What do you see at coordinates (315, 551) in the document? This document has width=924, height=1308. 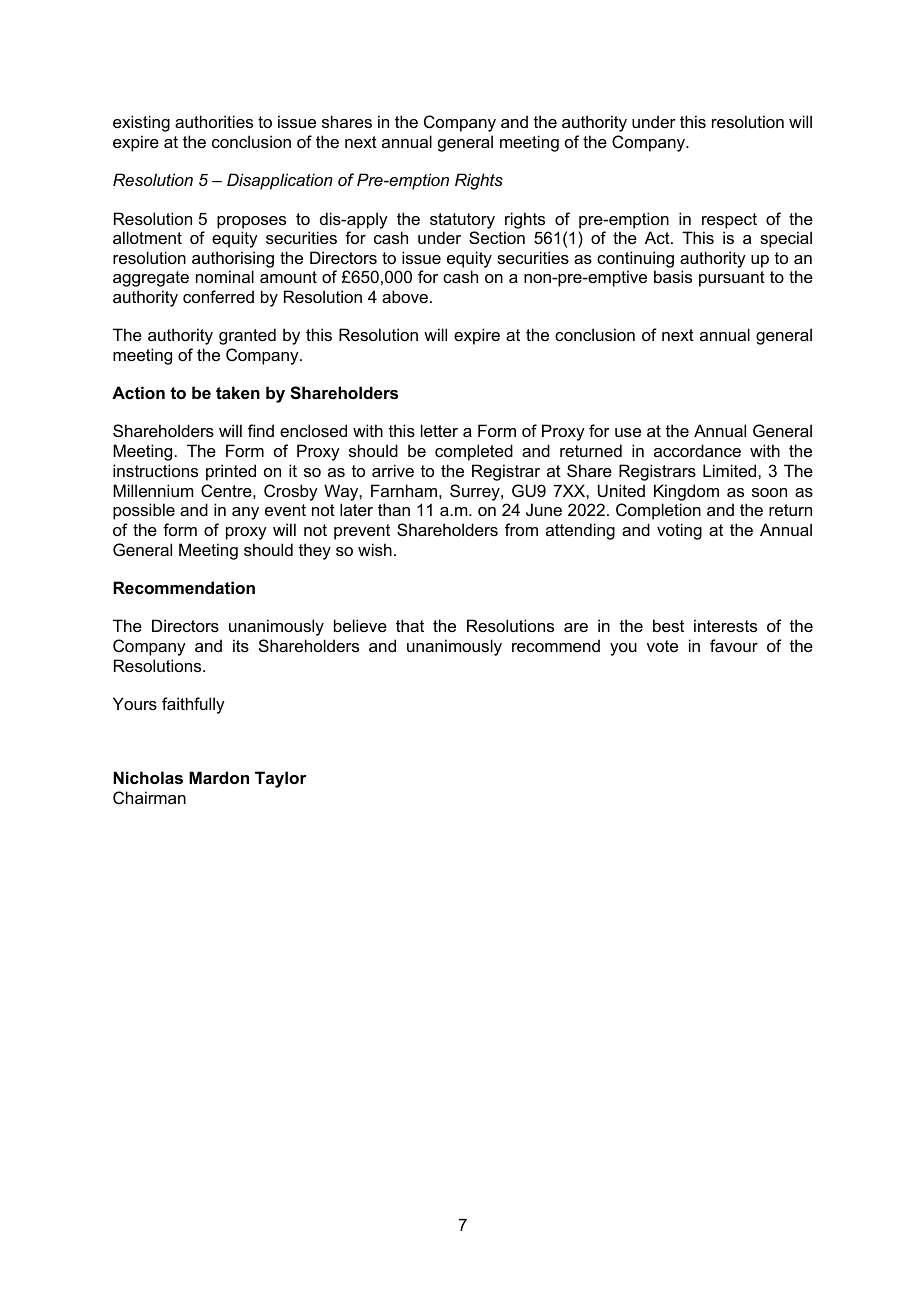 I see `they` at bounding box center [315, 551].
